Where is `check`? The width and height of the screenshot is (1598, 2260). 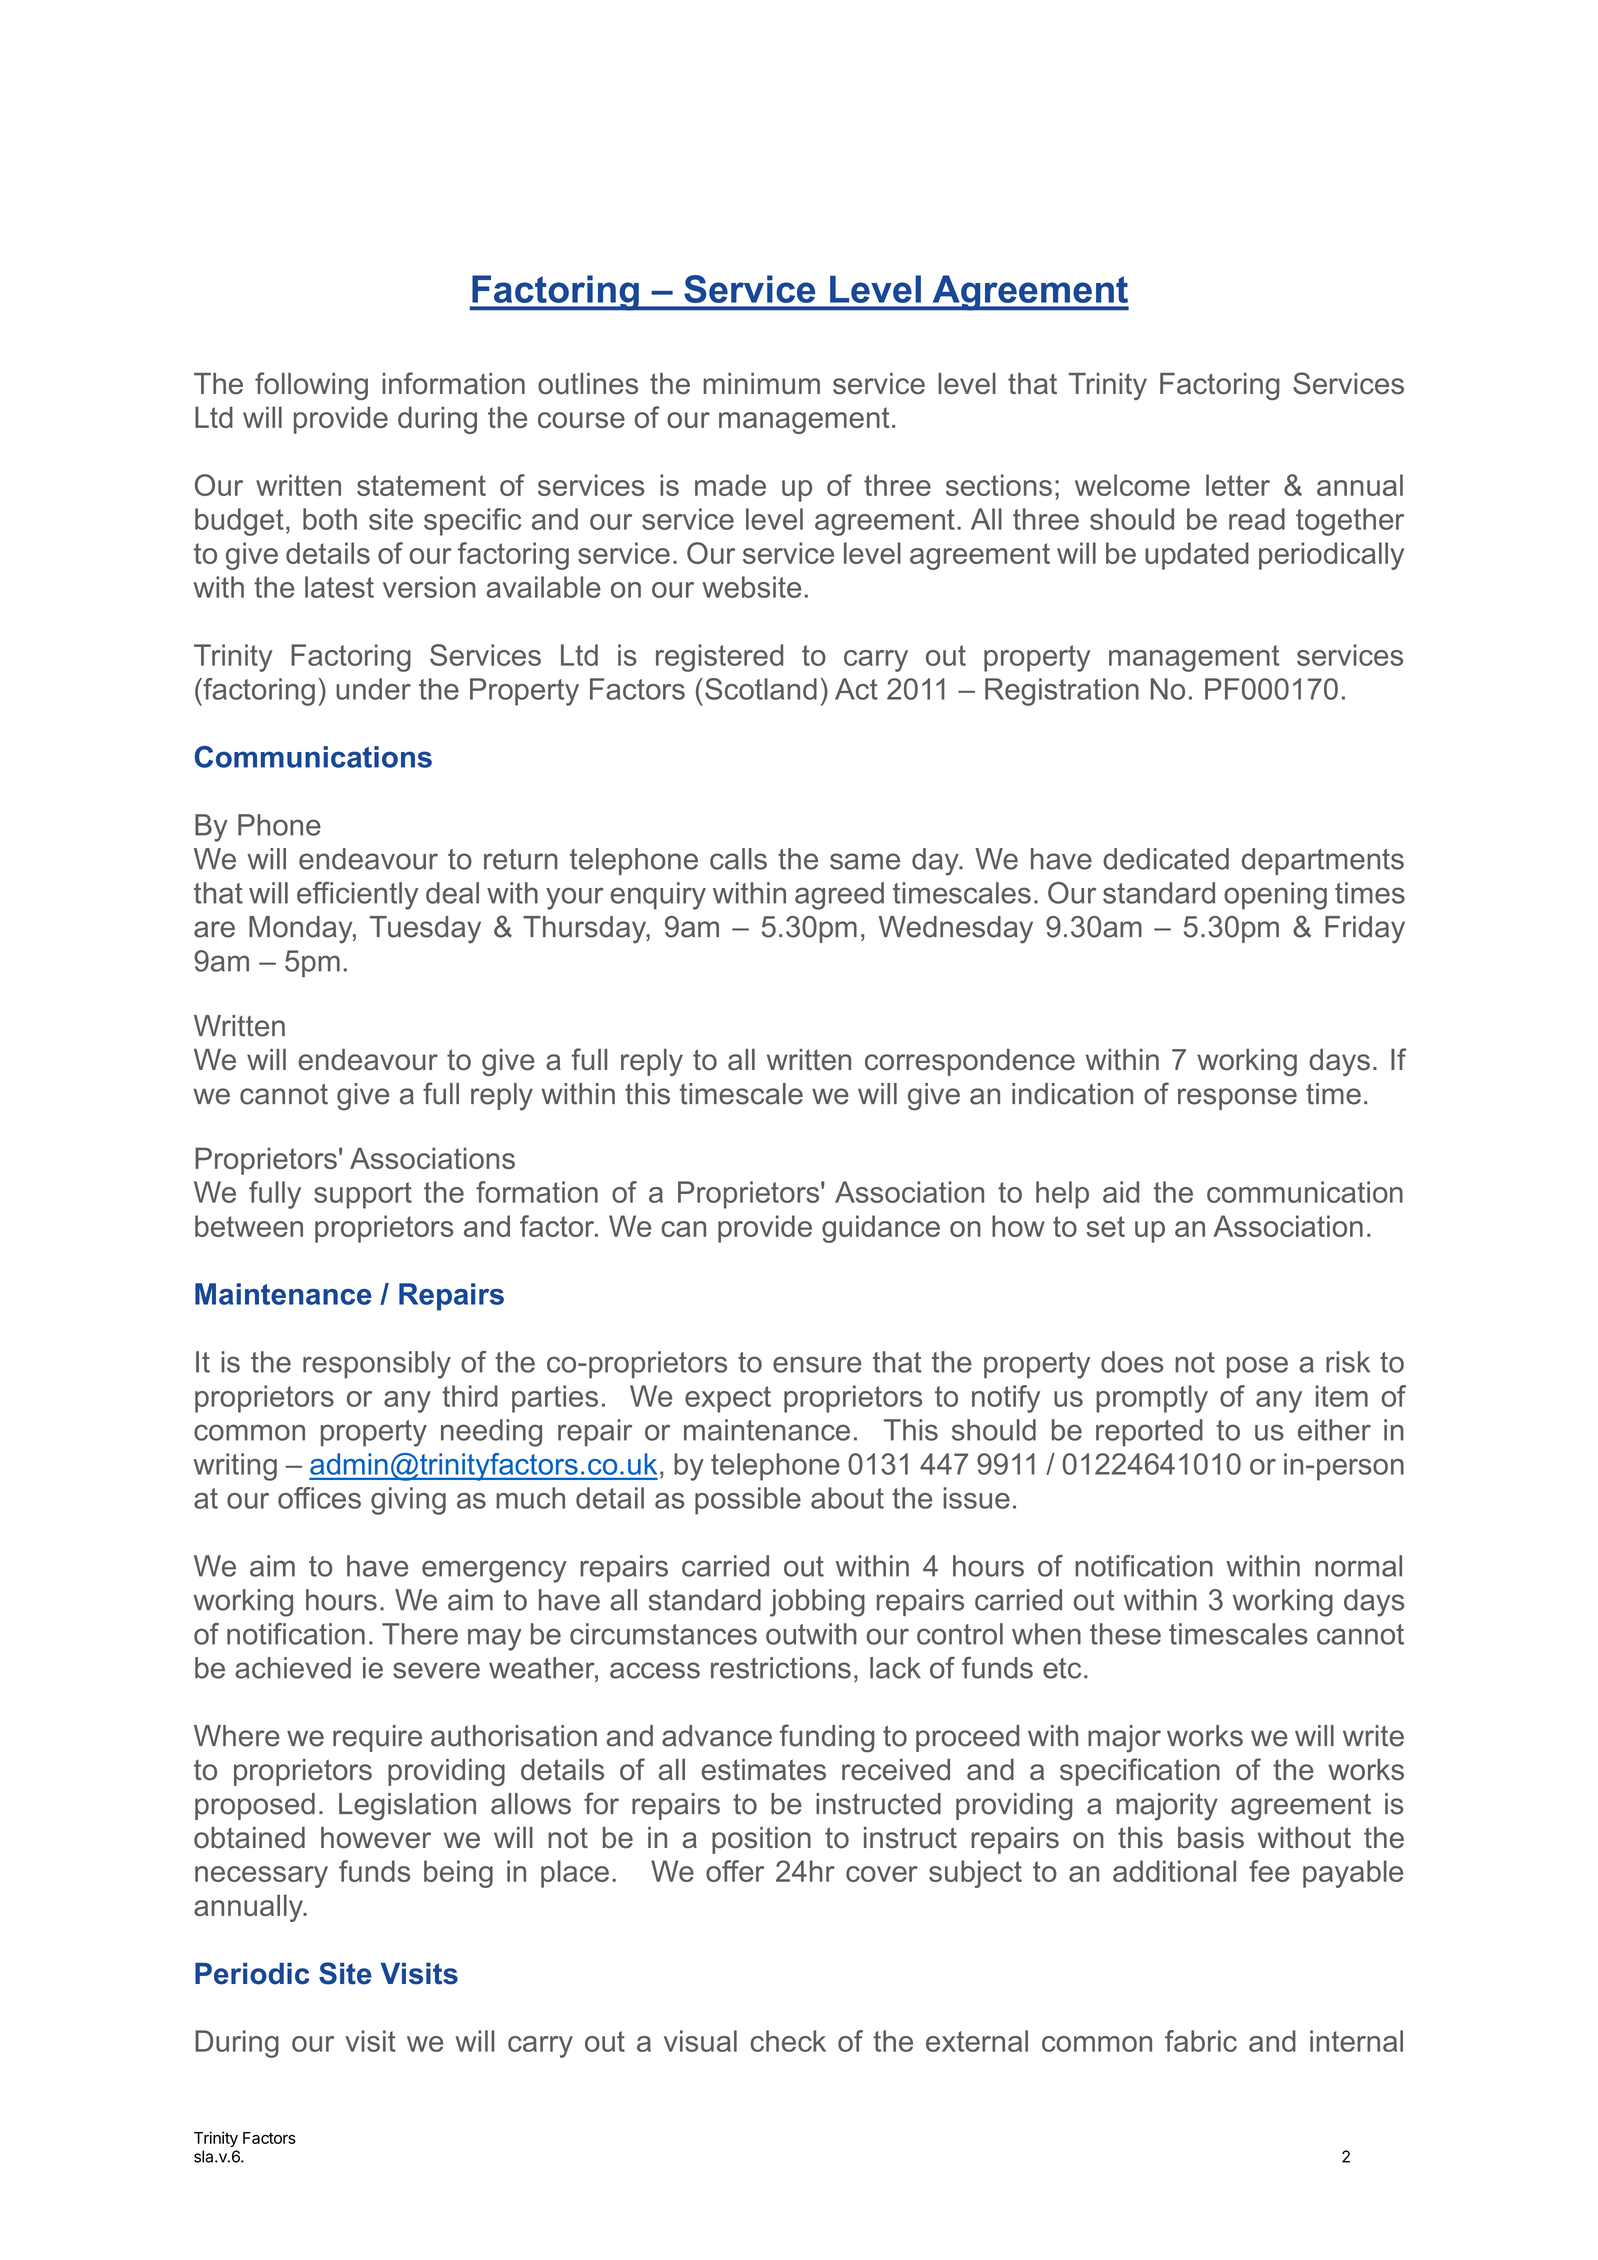 check is located at coordinates (788, 2041).
